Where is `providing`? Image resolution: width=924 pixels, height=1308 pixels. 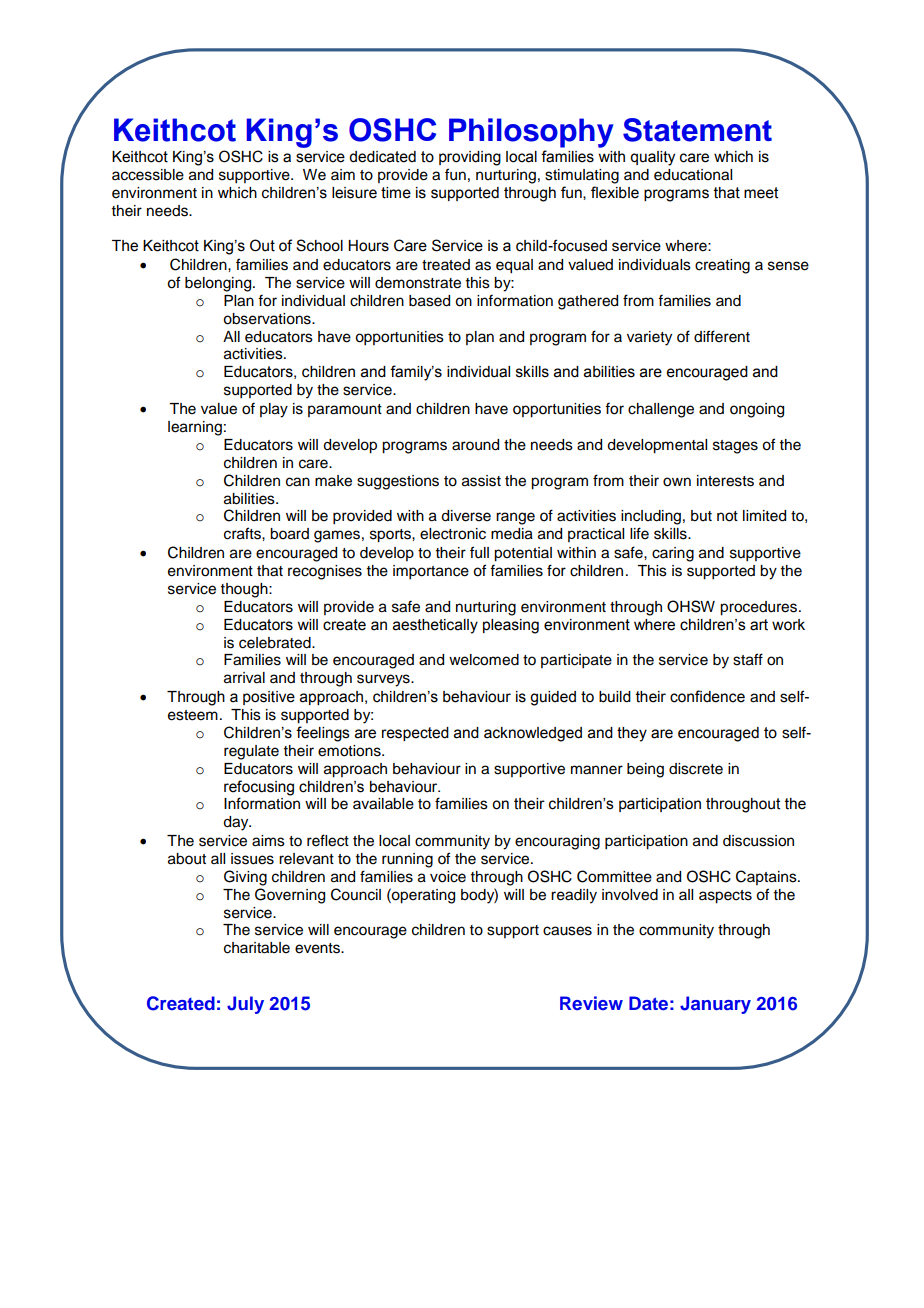
providing is located at coordinates (470, 158).
